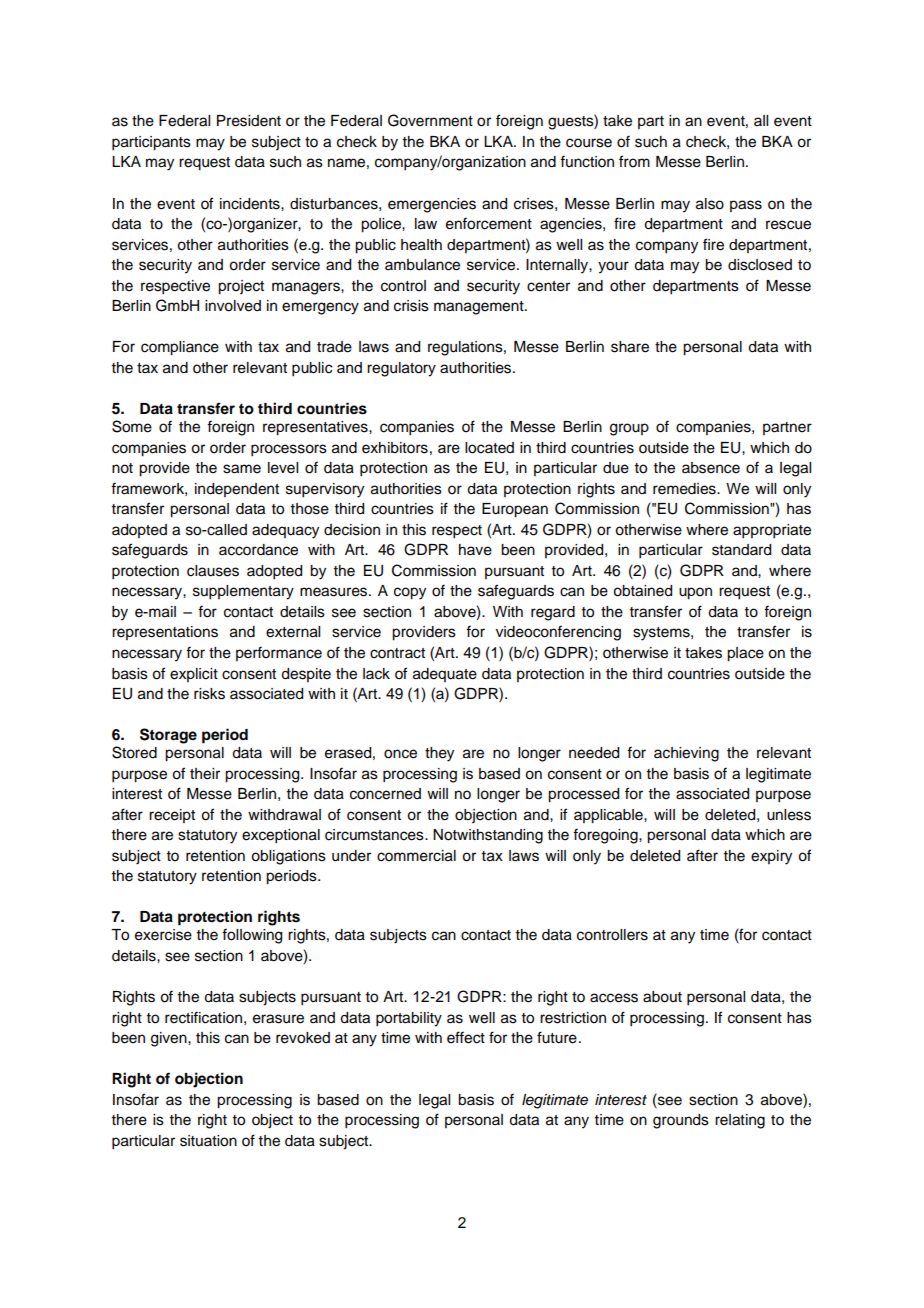 The height and width of the screenshot is (1308, 924). What do you see at coordinates (416, 856) in the screenshot?
I see `commercial` at bounding box center [416, 856].
